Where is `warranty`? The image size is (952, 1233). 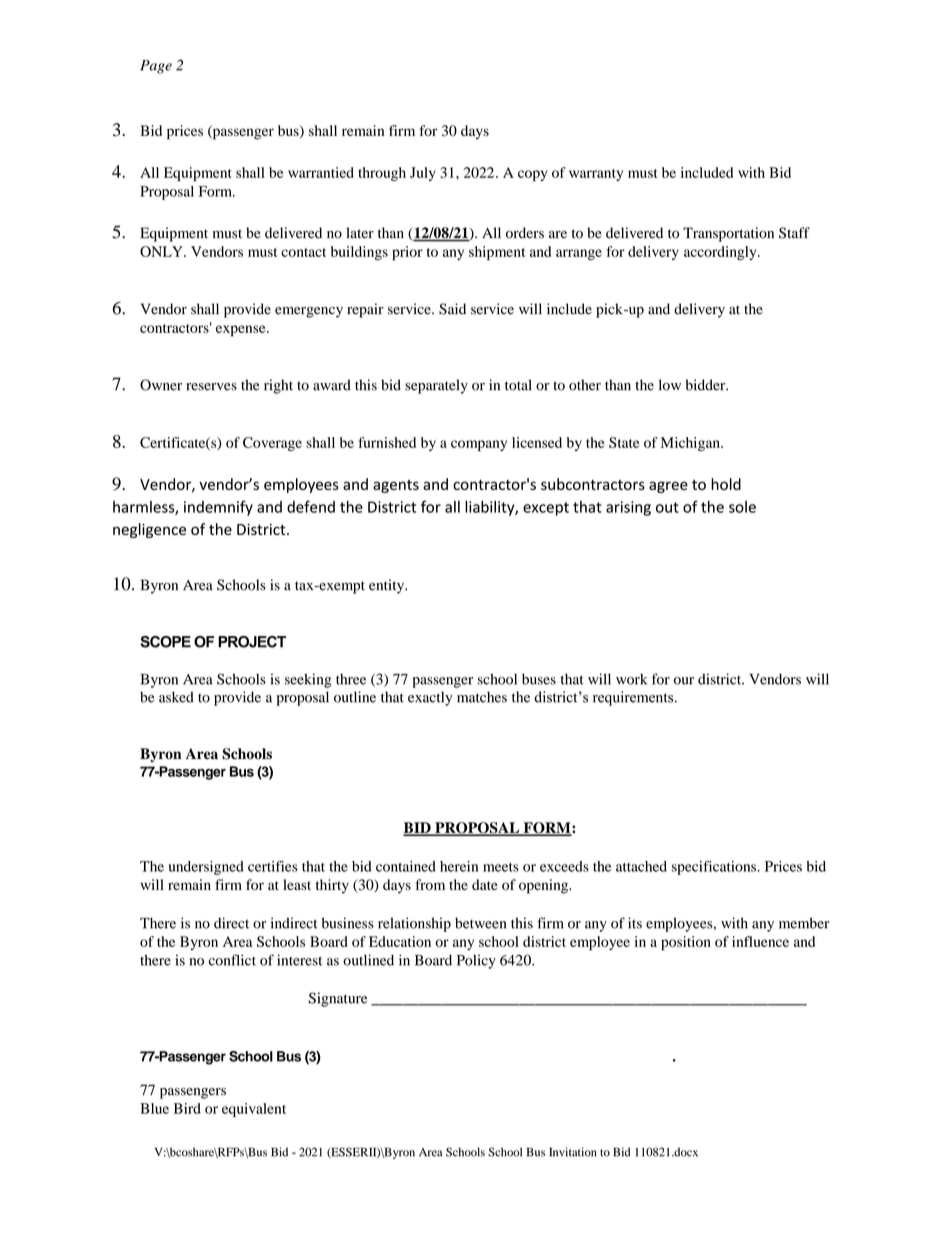 warranty is located at coordinates (596, 175).
